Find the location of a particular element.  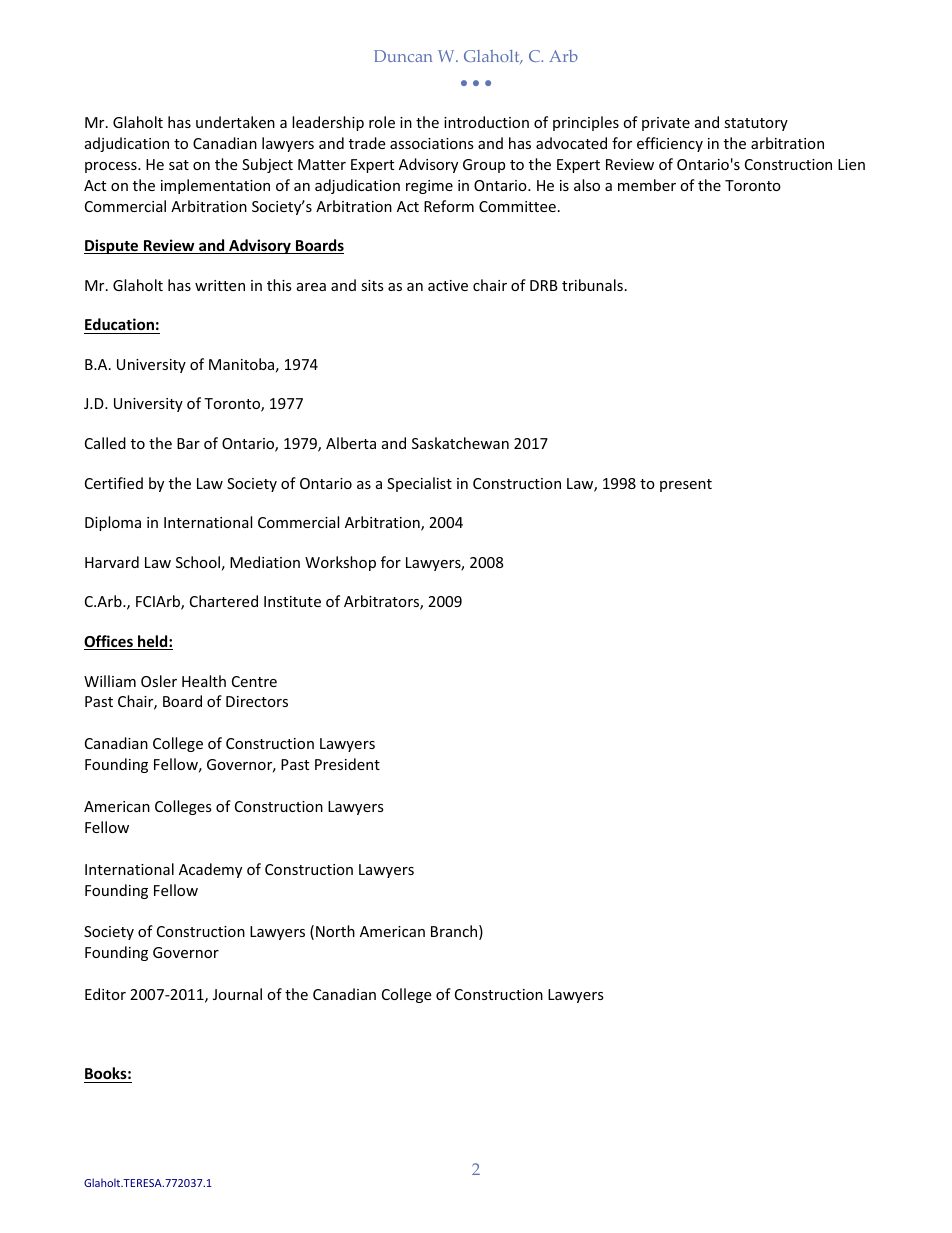

North is located at coordinates (335, 931).
